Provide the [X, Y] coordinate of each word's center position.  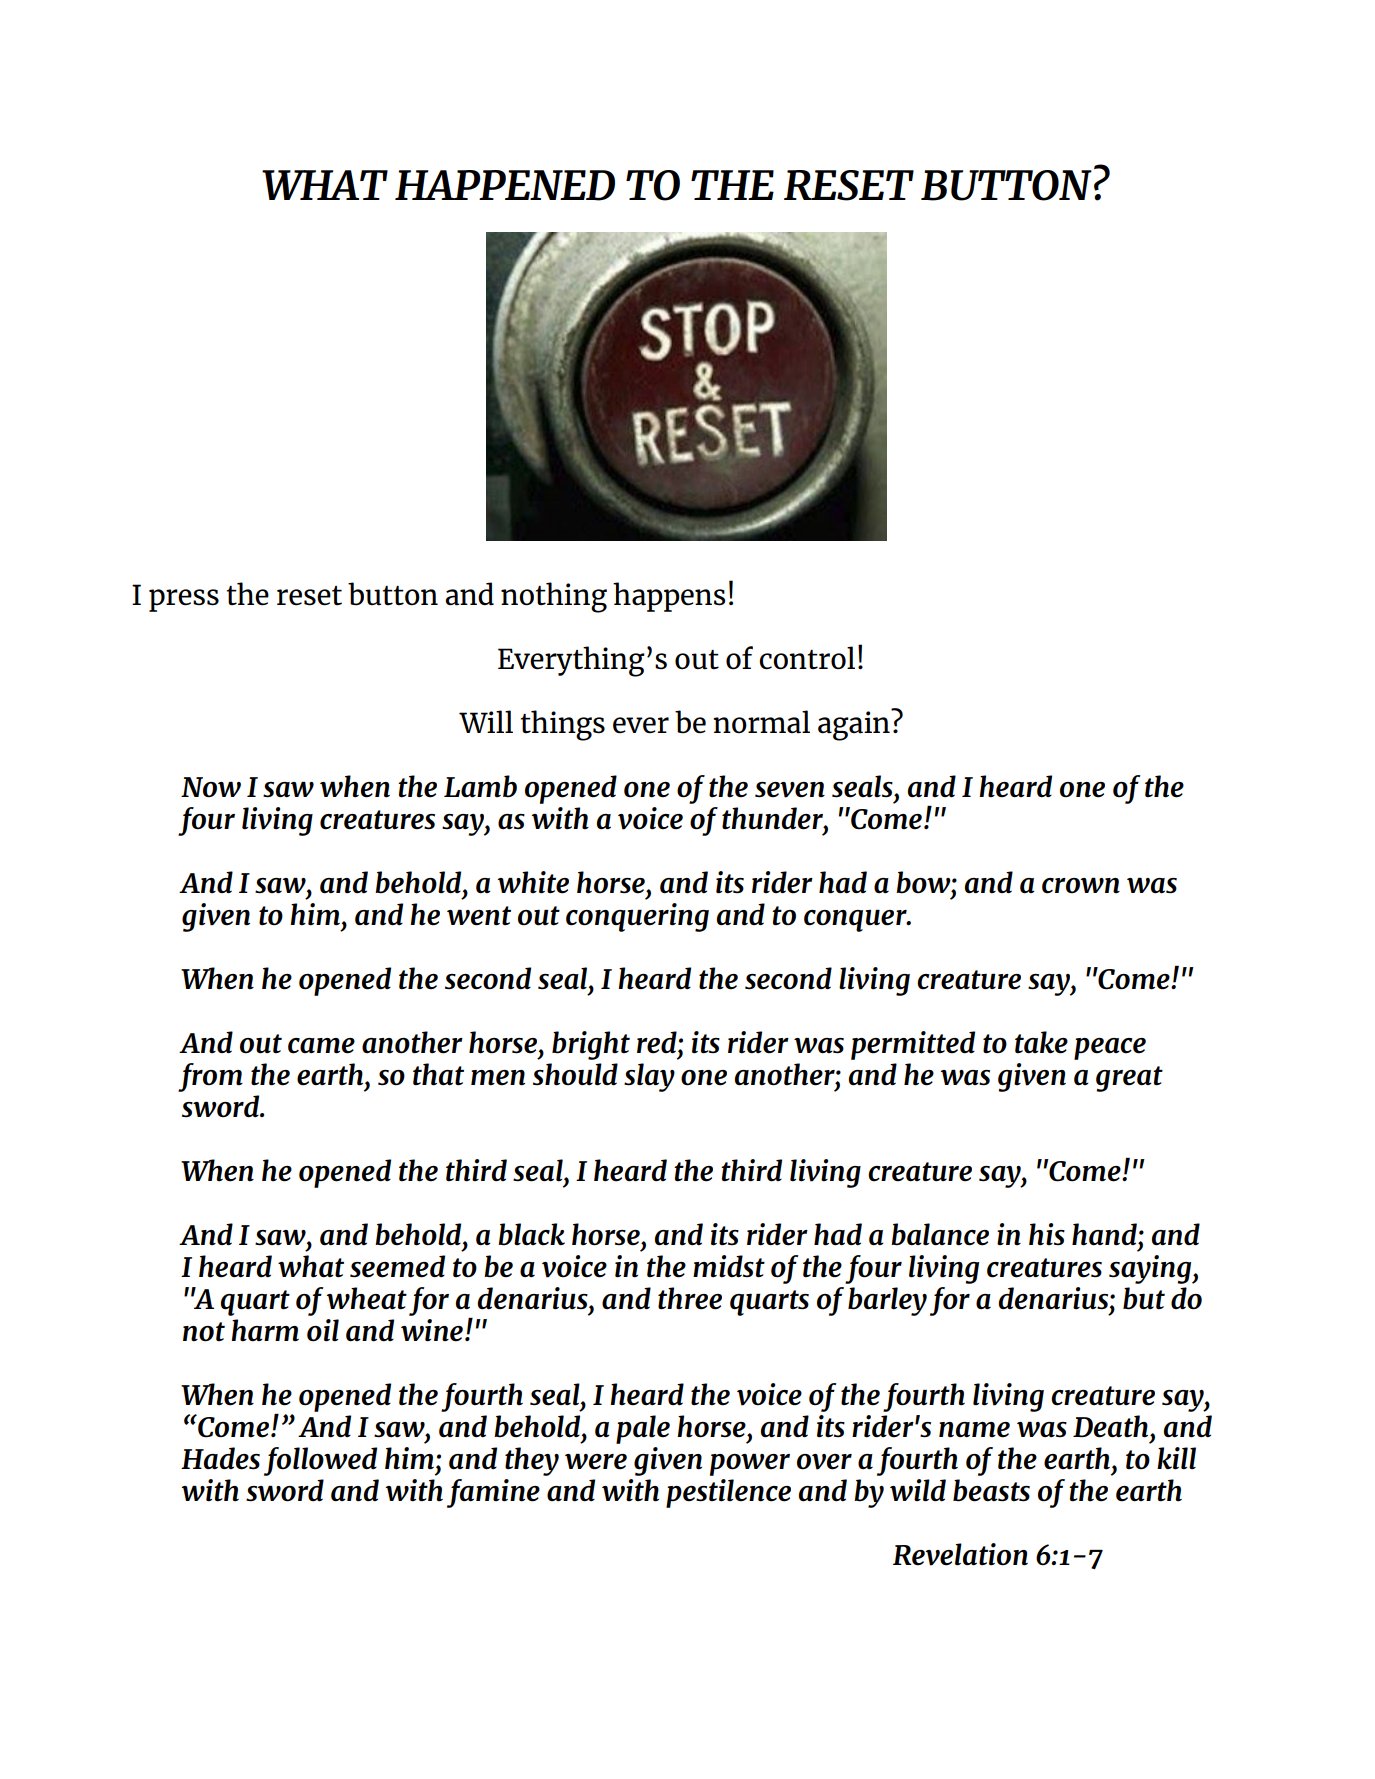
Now [211, 787]
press [184, 600]
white [533, 882]
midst [729, 1266]
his [1047, 1234]
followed [320, 1461]
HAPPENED [505, 185]
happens [669, 597]
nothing [554, 597]
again [855, 725]
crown [1081, 886]
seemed [397, 1266]
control [807, 658]
